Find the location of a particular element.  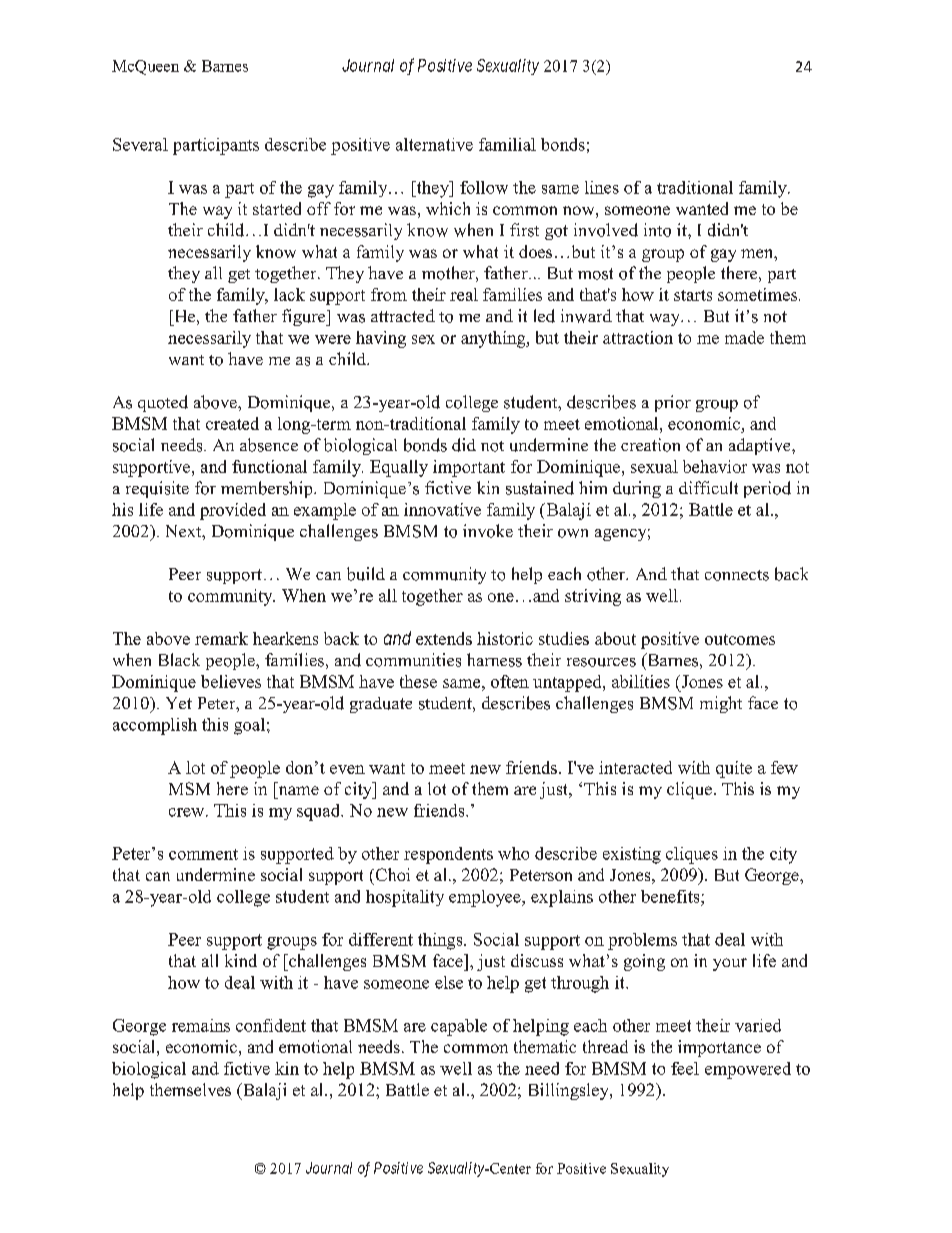

started is located at coordinates (277, 208).
